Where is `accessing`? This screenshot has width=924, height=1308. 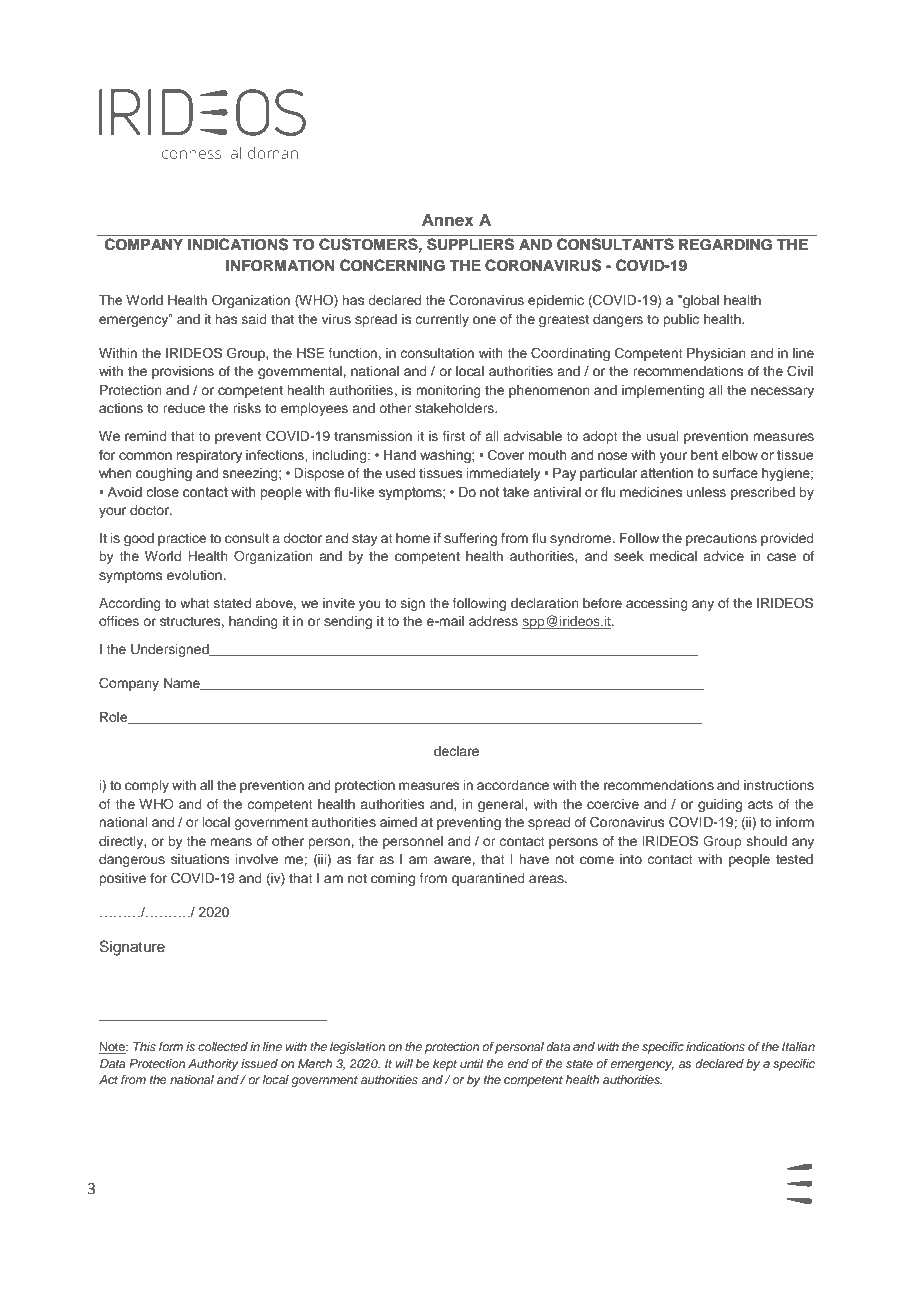 accessing is located at coordinates (657, 604).
